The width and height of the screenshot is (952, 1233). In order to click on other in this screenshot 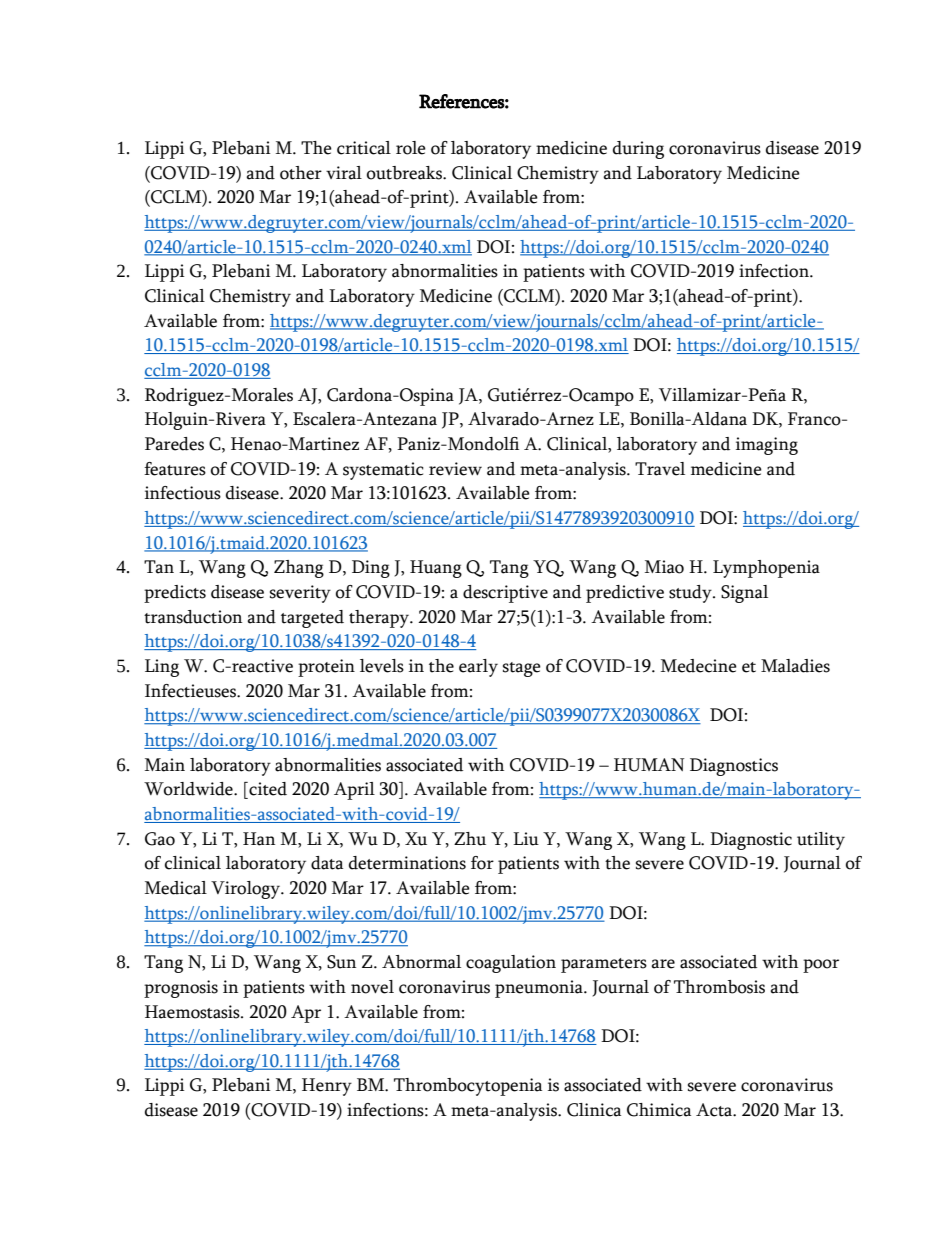, I will do `click(301, 173)`.
